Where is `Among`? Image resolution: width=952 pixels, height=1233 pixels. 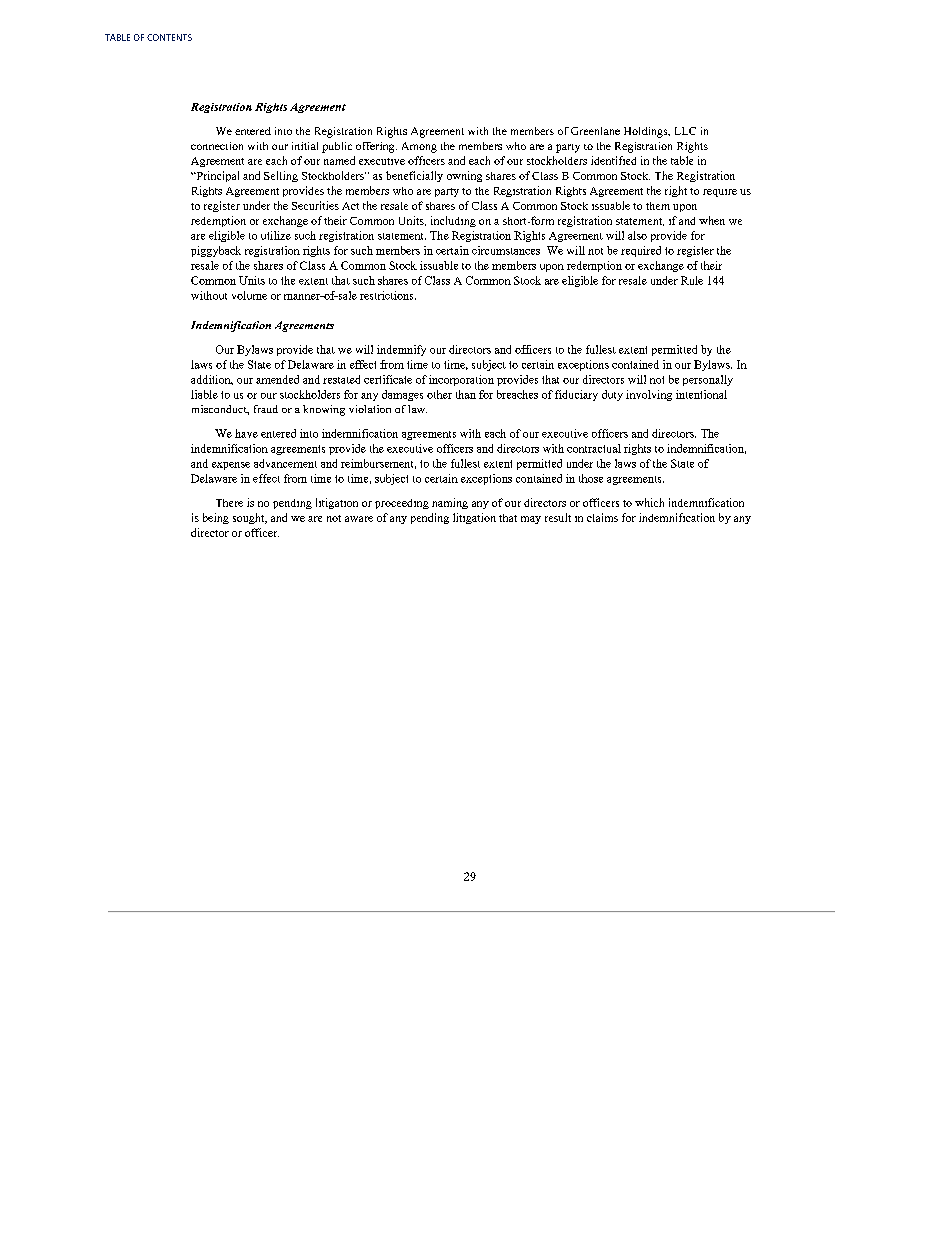 Among is located at coordinates (419, 147).
